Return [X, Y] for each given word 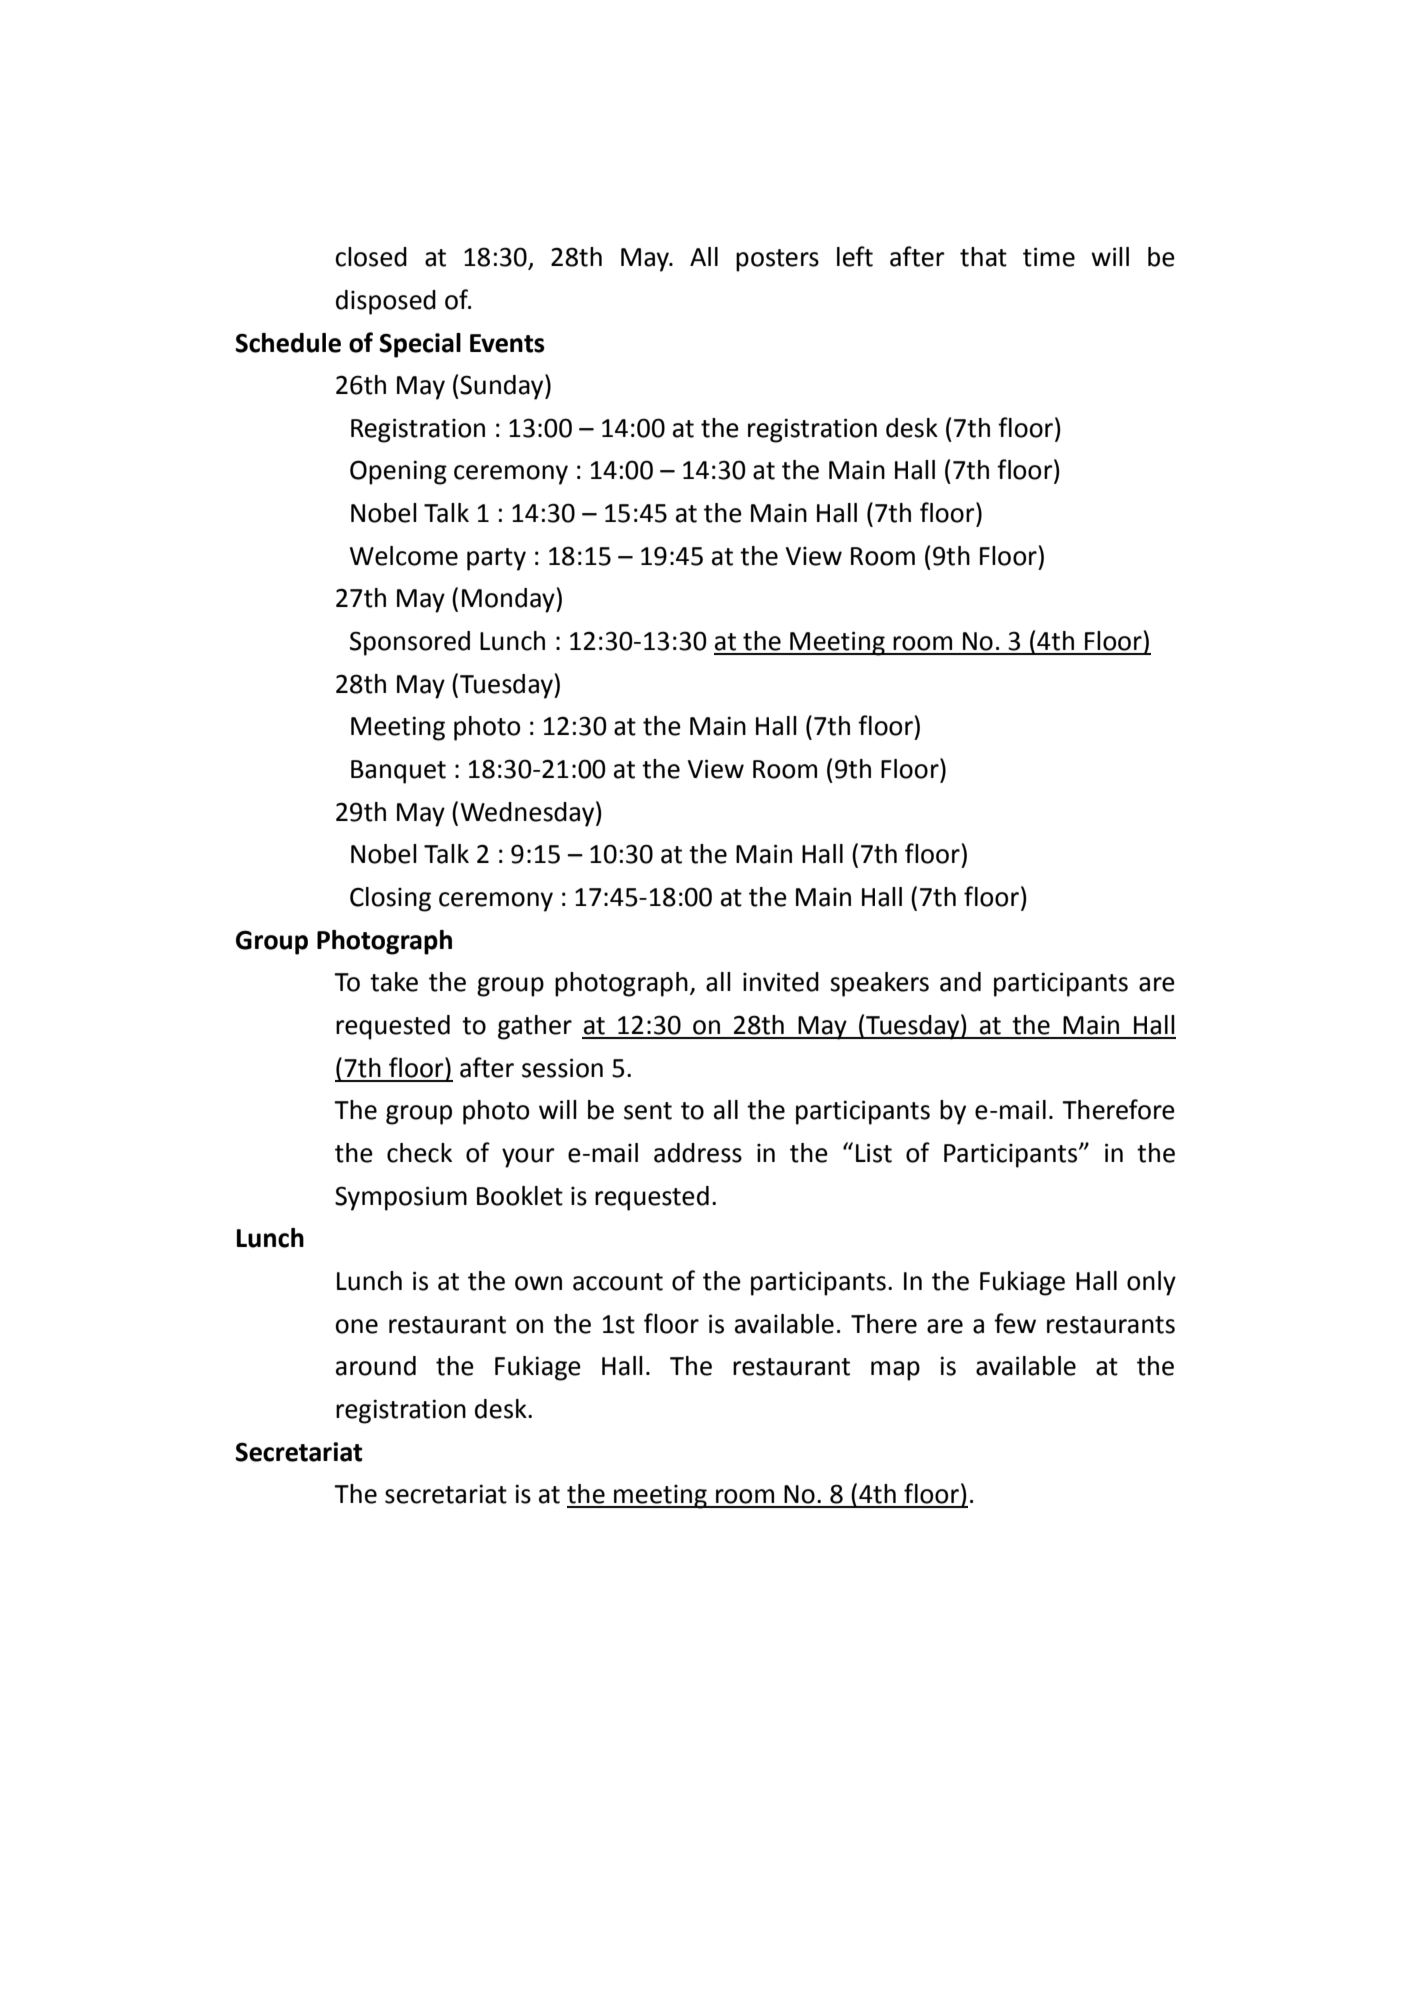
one [356, 1326]
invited [781, 982]
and [960, 982]
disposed [386, 302]
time [1049, 257]
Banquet [398, 772]
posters [777, 260]
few [1015, 1323]
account [618, 1282]
